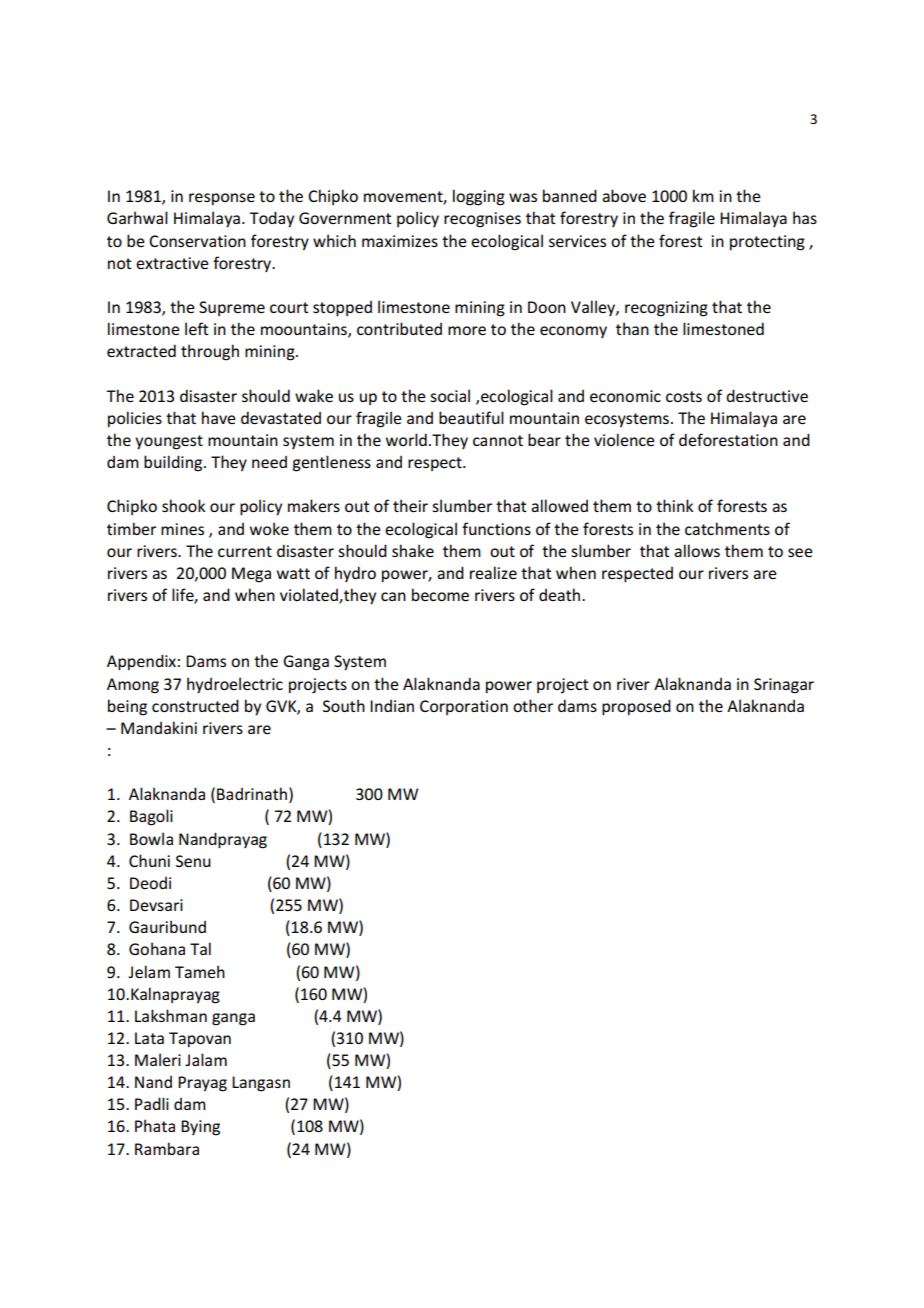 Image resolution: width=924 pixels, height=1308 pixels. Describe the element at coordinates (767, 243) in the image. I see `protecting` at that location.
